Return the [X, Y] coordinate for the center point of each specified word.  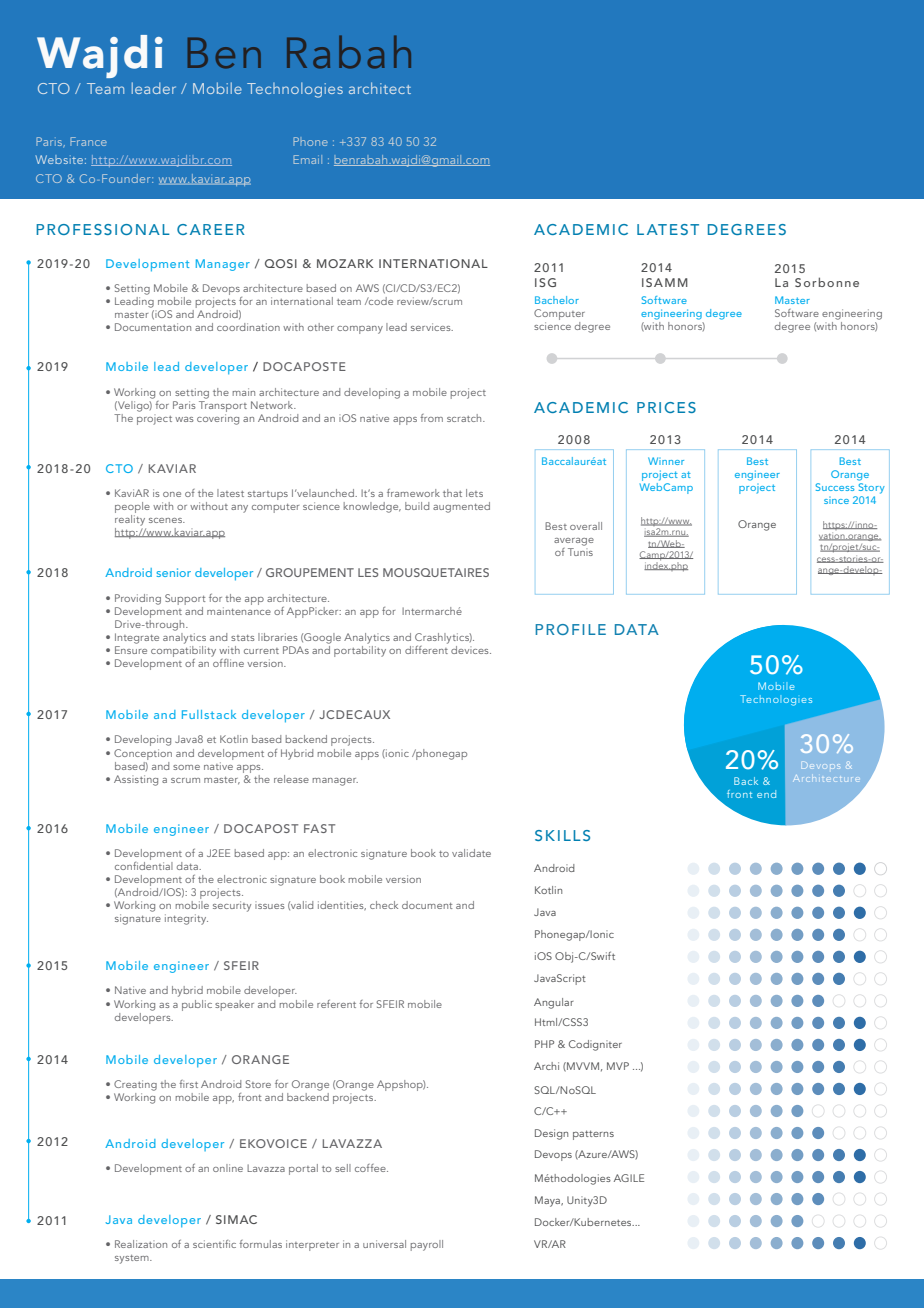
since [836, 500]
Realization [141, 1244]
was [184, 419]
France [88, 141]
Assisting [136, 780]
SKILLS [562, 835]
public [197, 1005]
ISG [545, 282]
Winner [666, 461]
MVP [618, 1066]
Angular [554, 1003]
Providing [138, 599]
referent [336, 1004]
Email [307, 159]
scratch [465, 418]
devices [471, 650]
